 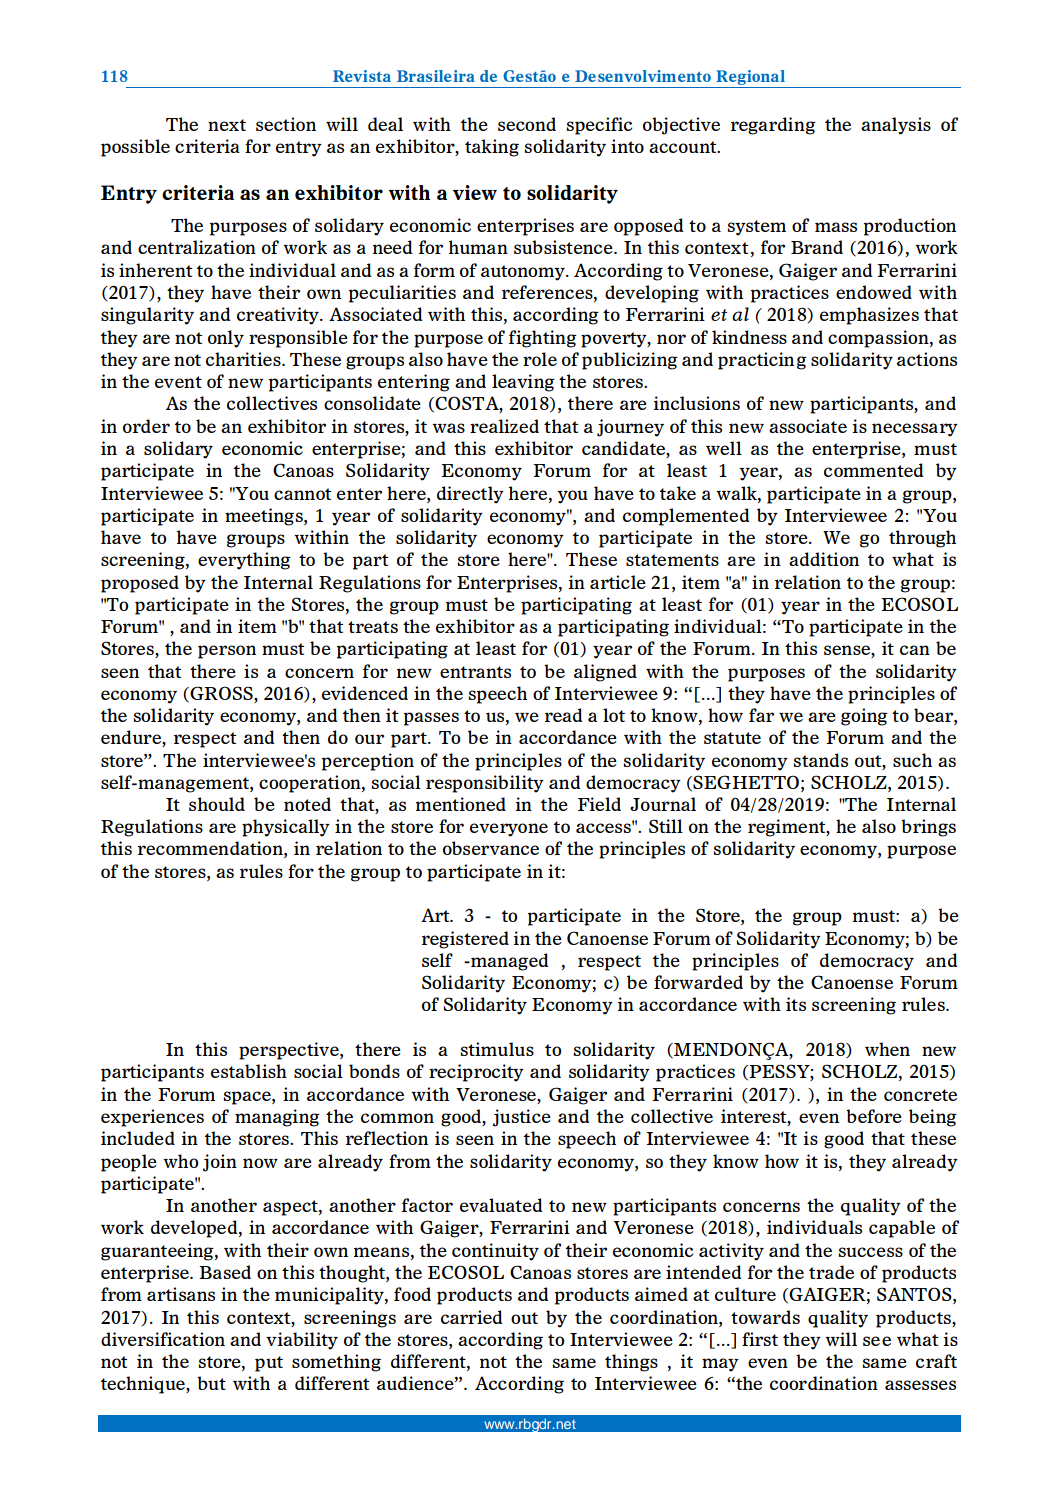 What do you see at coordinates (227, 125) in the document?
I see `next` at bounding box center [227, 125].
